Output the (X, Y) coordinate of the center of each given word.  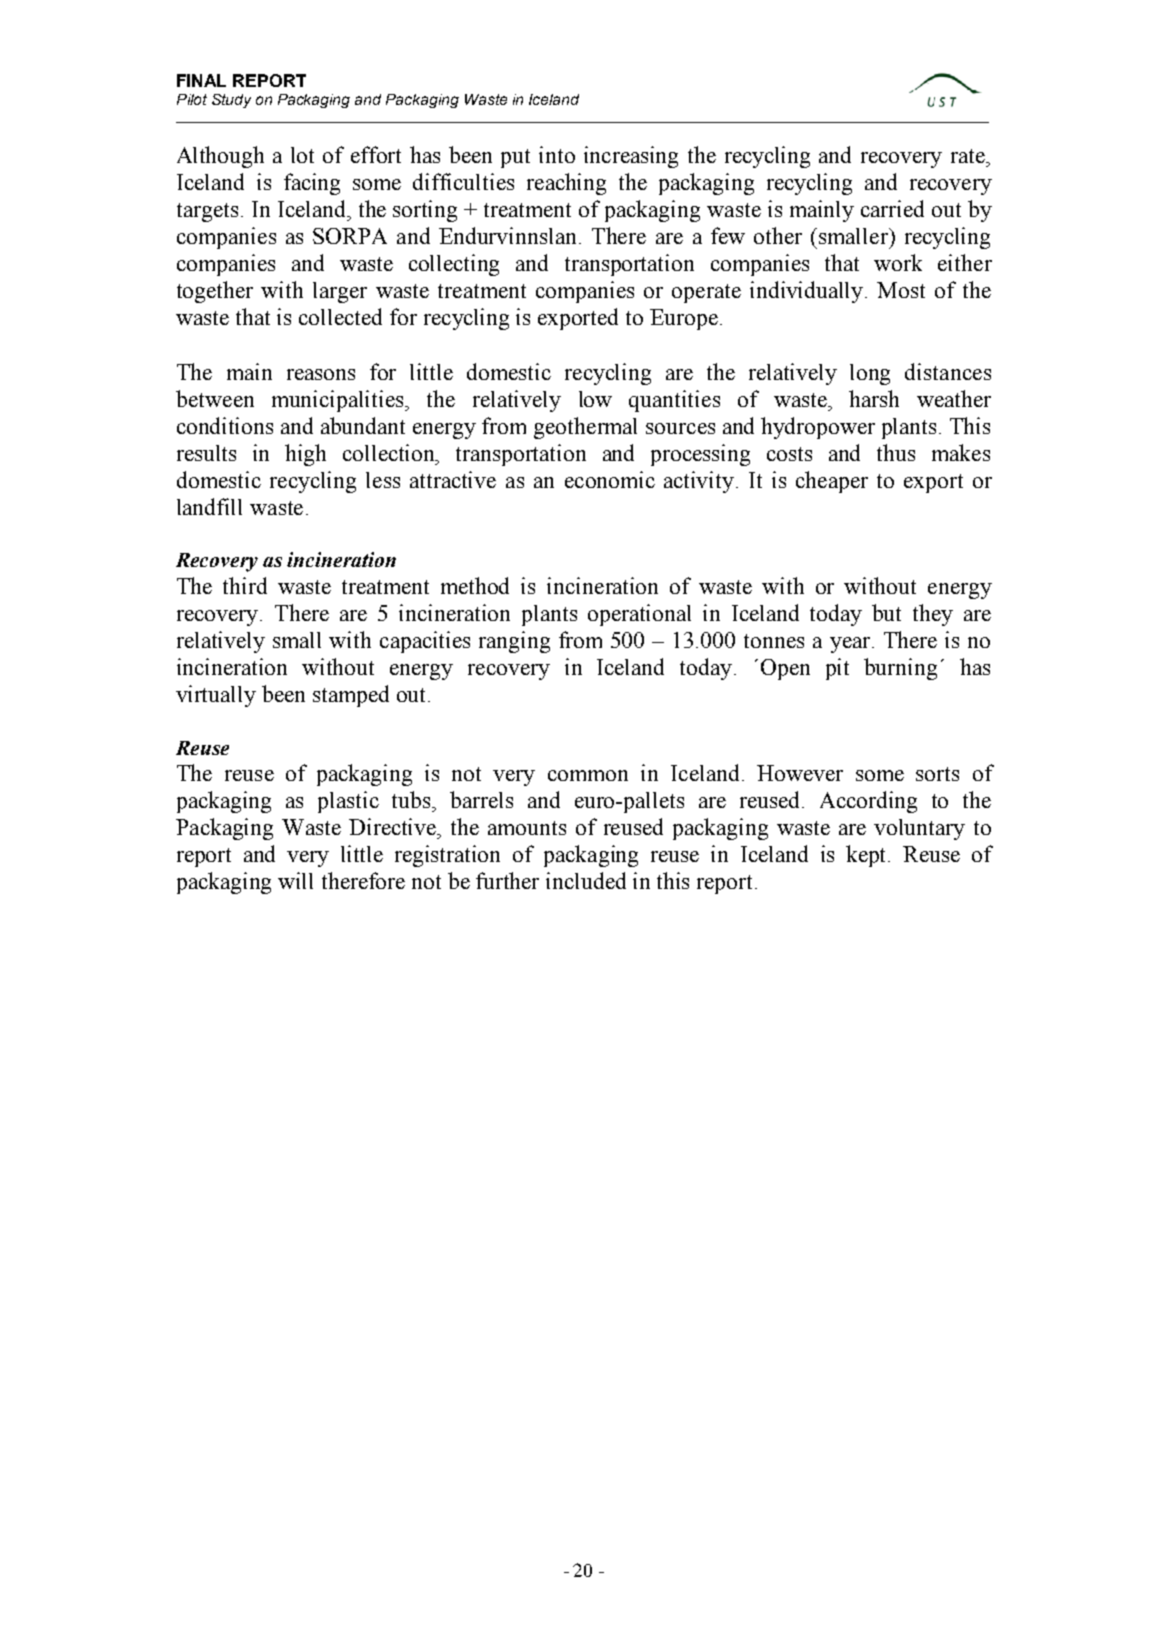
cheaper (832, 482)
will (295, 880)
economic (610, 479)
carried (892, 208)
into (557, 154)
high (305, 455)
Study (231, 101)
